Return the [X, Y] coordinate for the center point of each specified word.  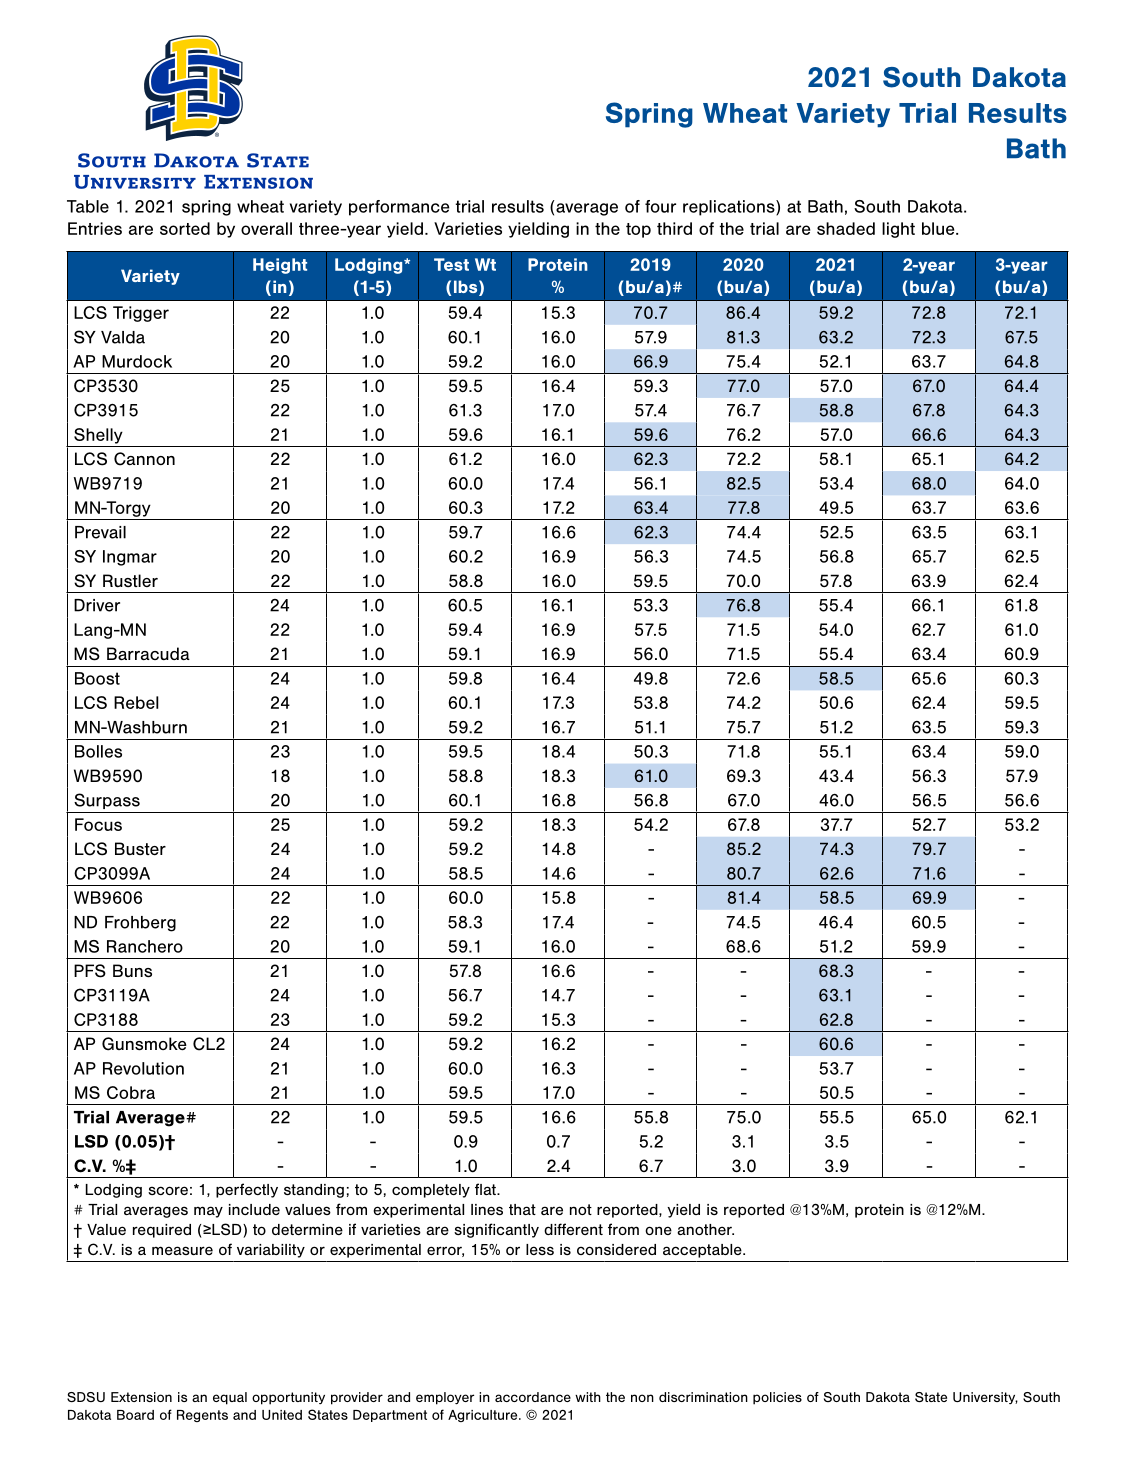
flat [486, 1189]
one [658, 1230]
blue [939, 228]
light [898, 230]
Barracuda [148, 654]
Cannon [144, 459]
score [168, 1190]
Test [451, 264]
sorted [185, 228]
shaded [846, 228]
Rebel [136, 702]
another [705, 1229]
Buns [132, 971]
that [522, 1209]
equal [230, 1398]
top [638, 230]
